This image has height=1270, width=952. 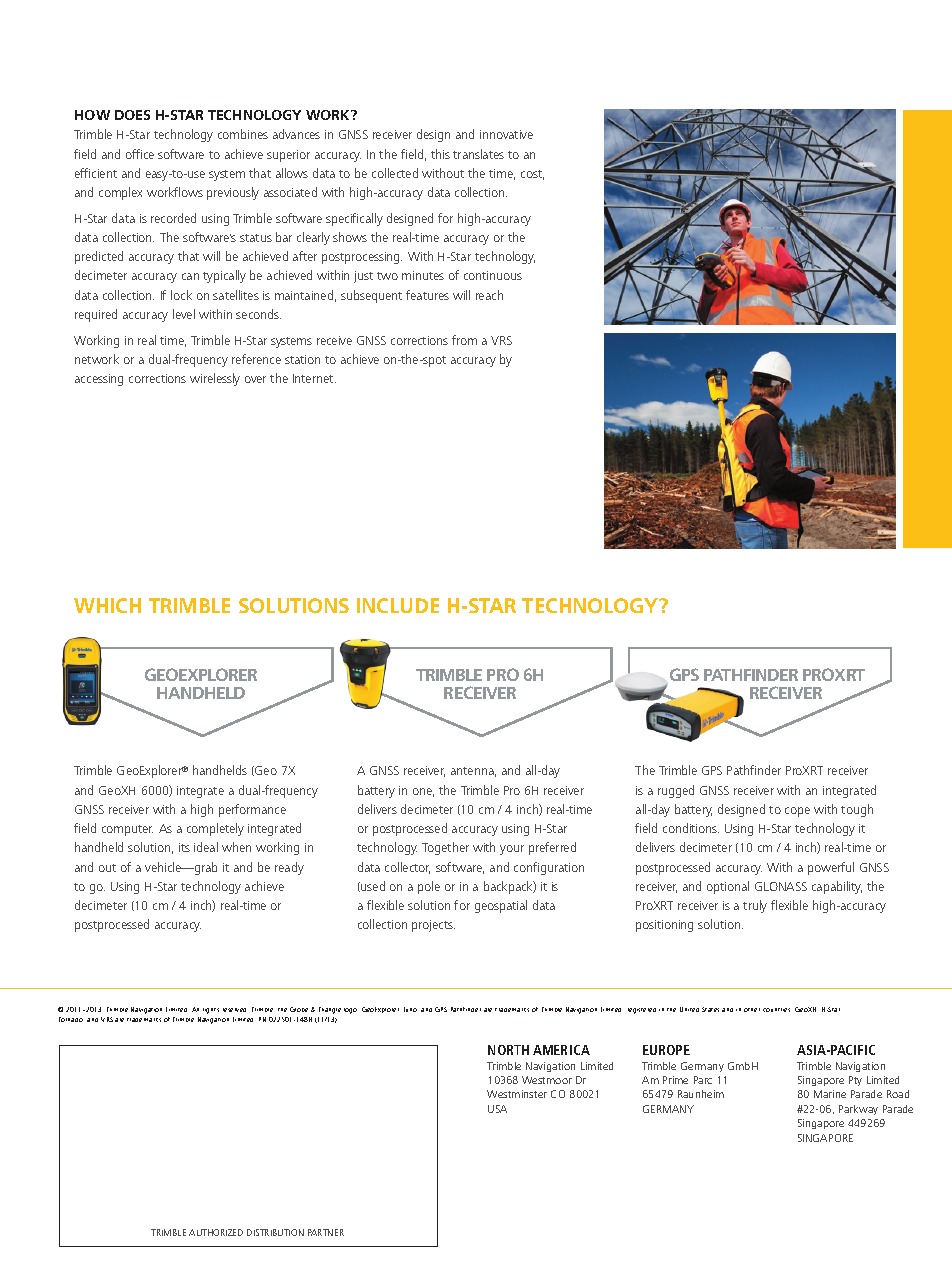 I want to click on cope, so click(x=797, y=812).
